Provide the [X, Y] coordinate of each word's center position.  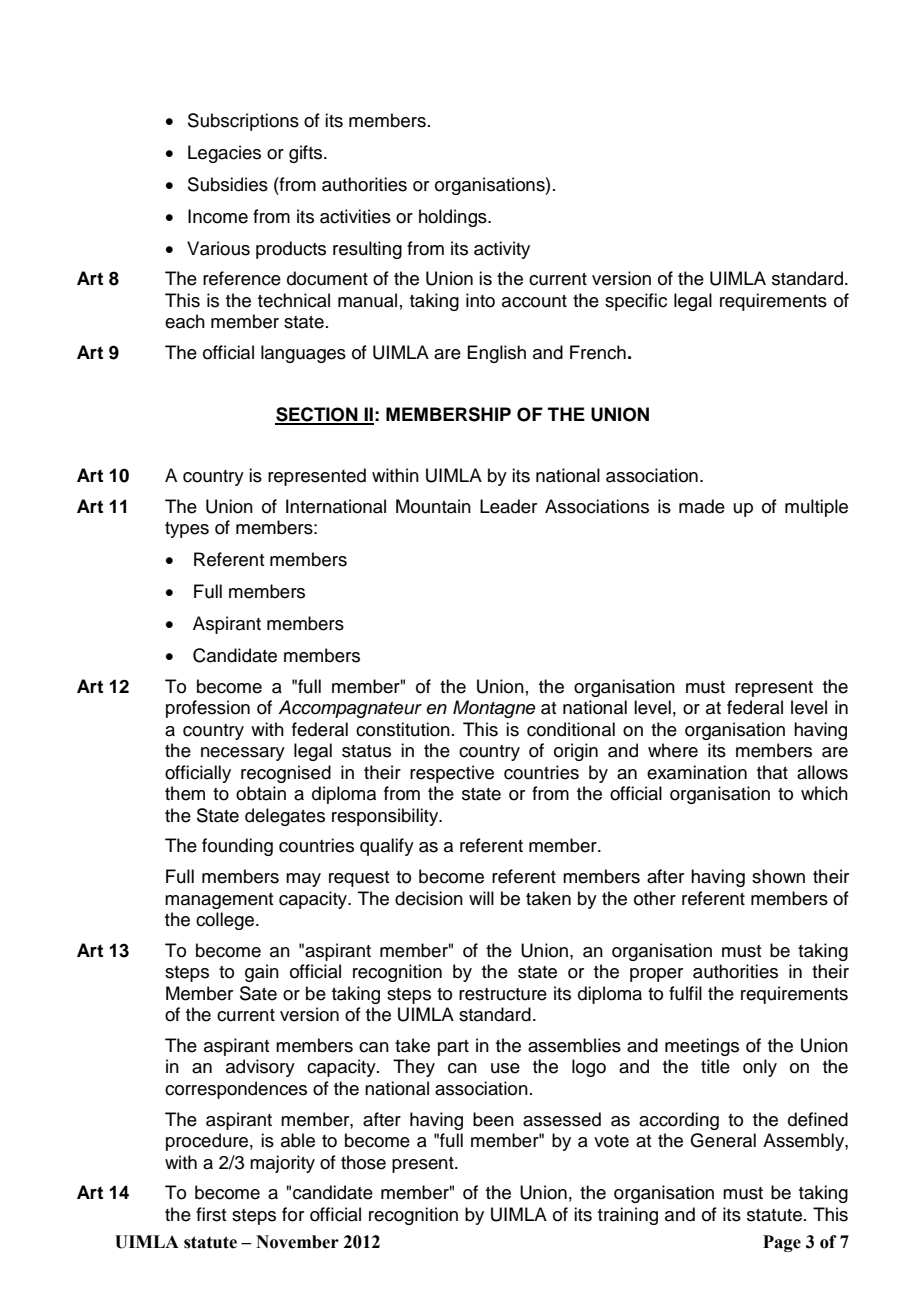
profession [208, 709]
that [772, 772]
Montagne [494, 709]
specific [636, 302]
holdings [454, 218]
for [293, 1214]
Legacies [224, 154]
